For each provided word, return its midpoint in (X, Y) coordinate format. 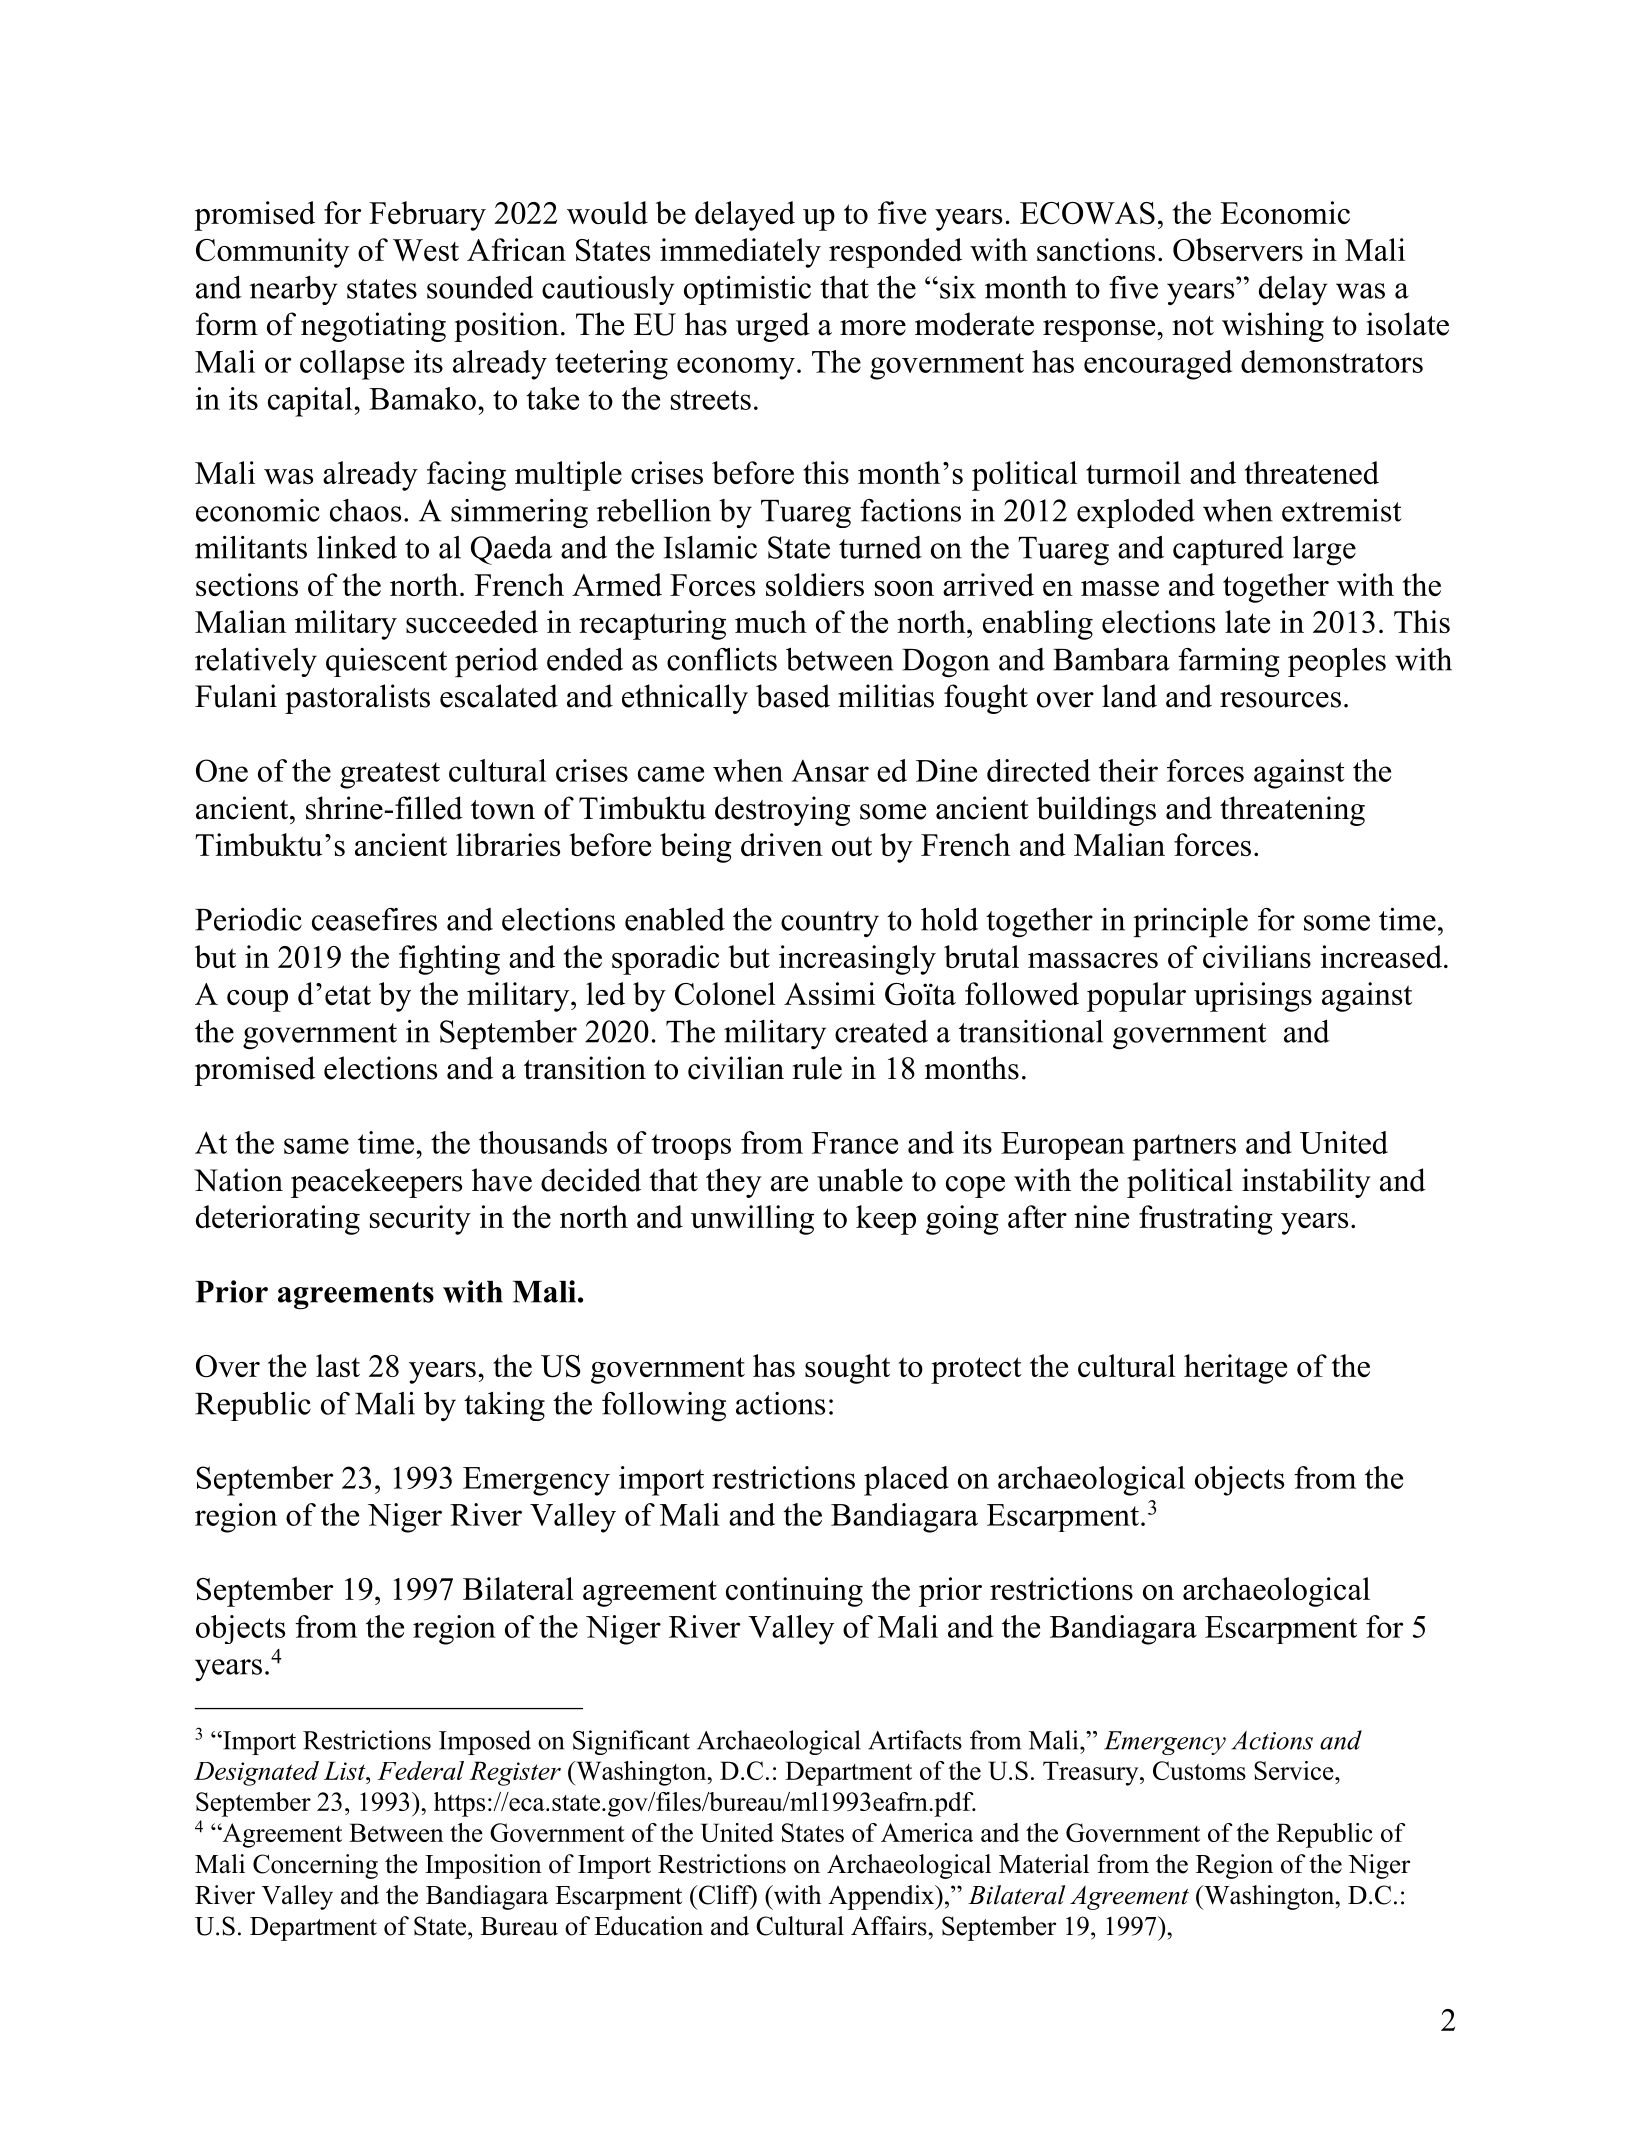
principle (1190, 922)
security (420, 1220)
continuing (794, 1592)
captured (1228, 550)
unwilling (752, 1220)
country (830, 924)
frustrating (1206, 1220)
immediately (740, 253)
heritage (1235, 1369)
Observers (1238, 250)
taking (504, 1406)
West (426, 250)
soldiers (815, 584)
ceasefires (374, 919)
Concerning (315, 1866)
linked (357, 547)
